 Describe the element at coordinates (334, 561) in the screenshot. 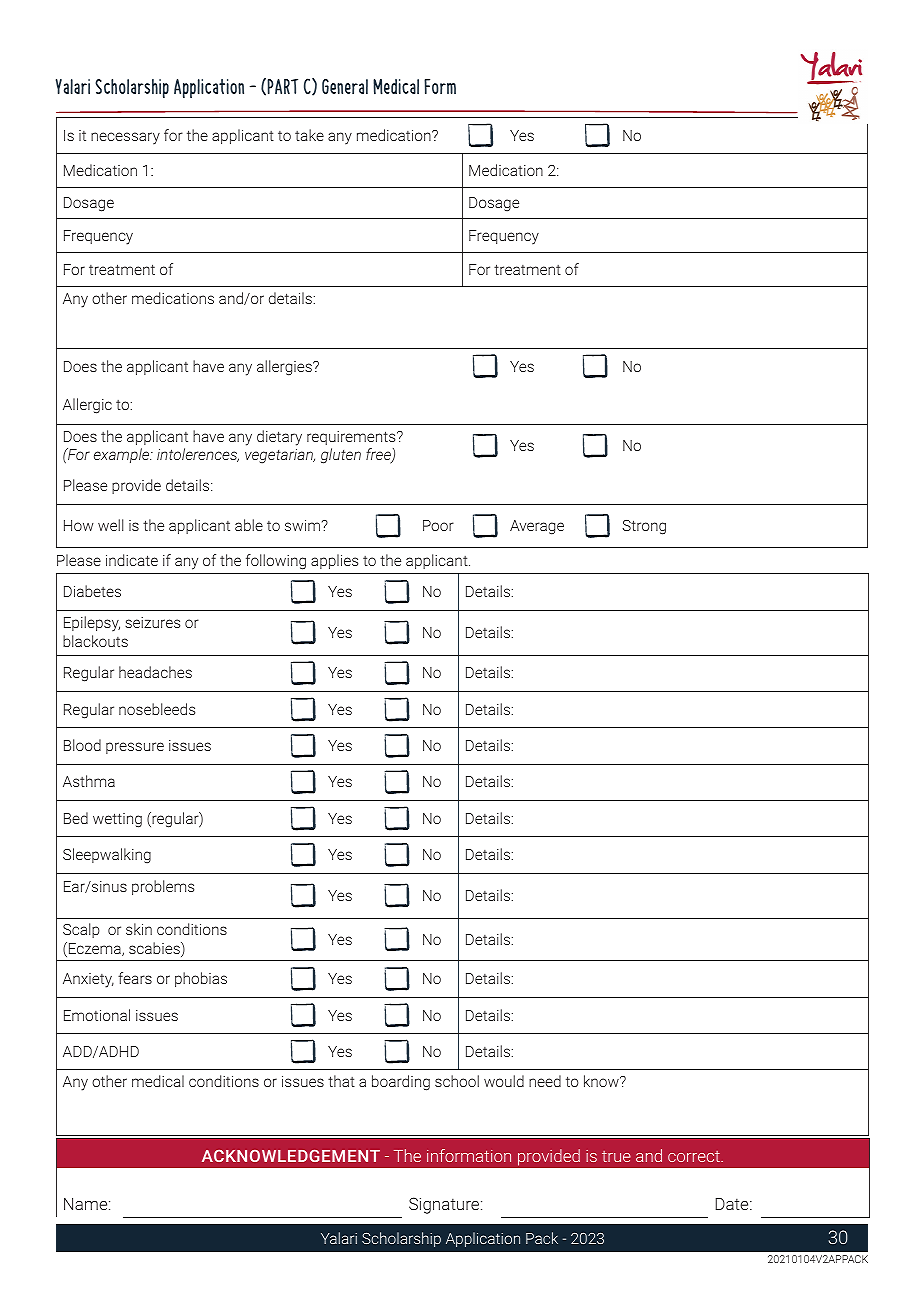

I see `applies` at that location.
